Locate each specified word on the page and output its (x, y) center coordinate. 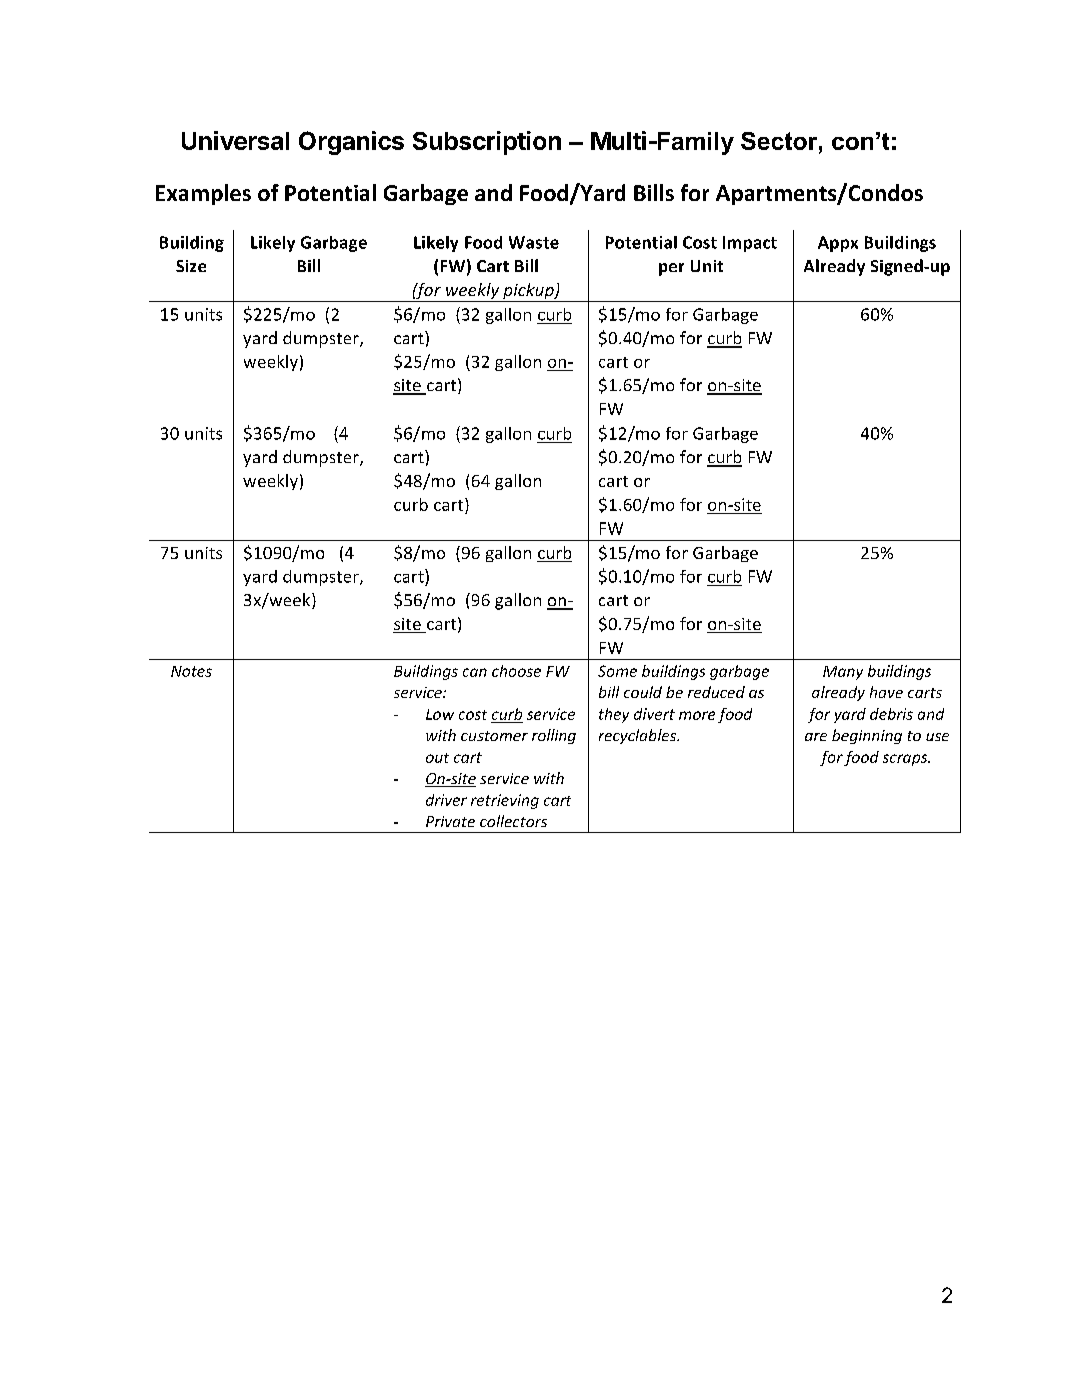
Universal (235, 140)
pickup (528, 292)
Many (843, 673)
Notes (191, 671)
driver (446, 800)
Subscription (487, 143)
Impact (750, 244)
